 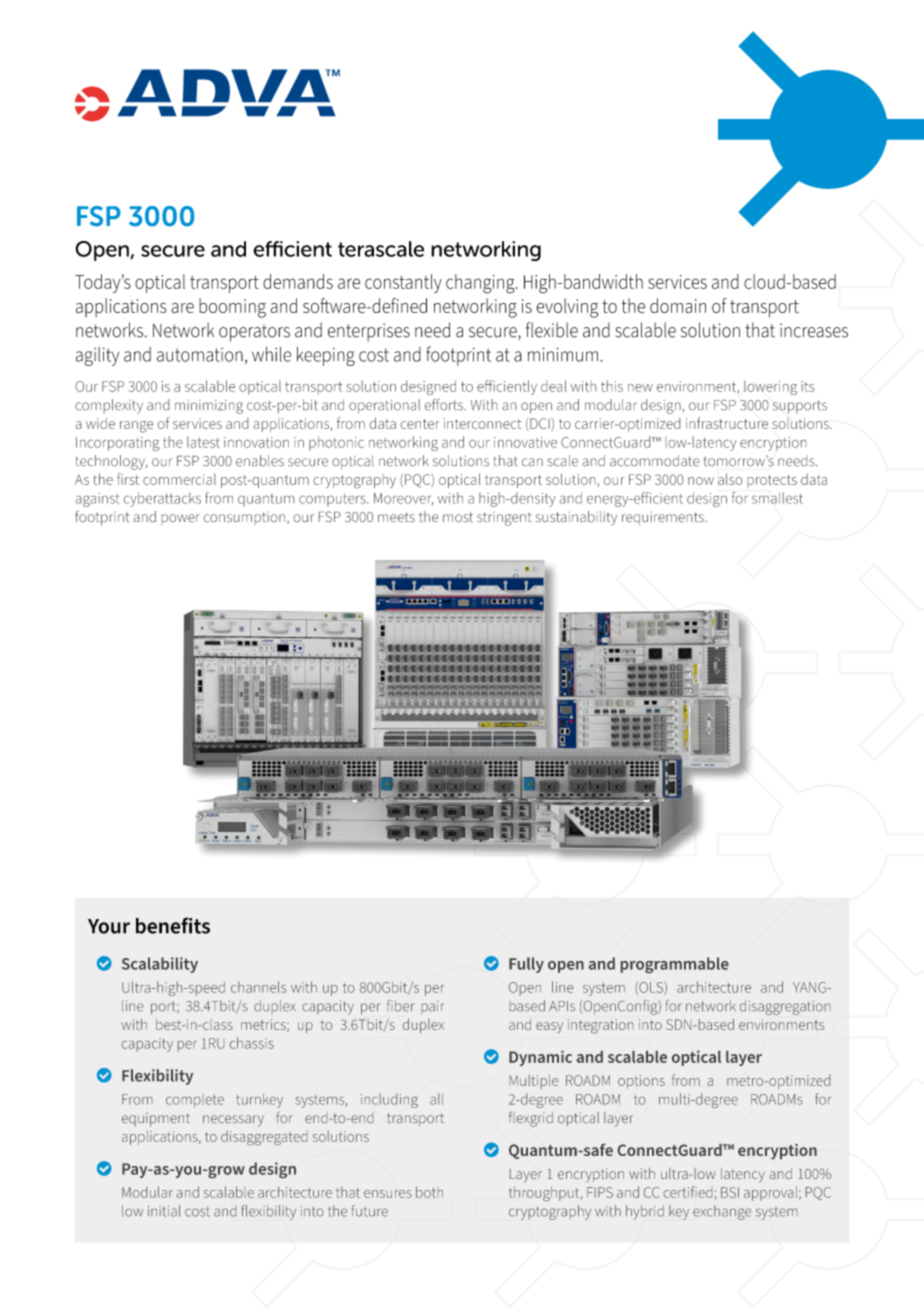 I want to click on Scalability, so click(x=160, y=965).
